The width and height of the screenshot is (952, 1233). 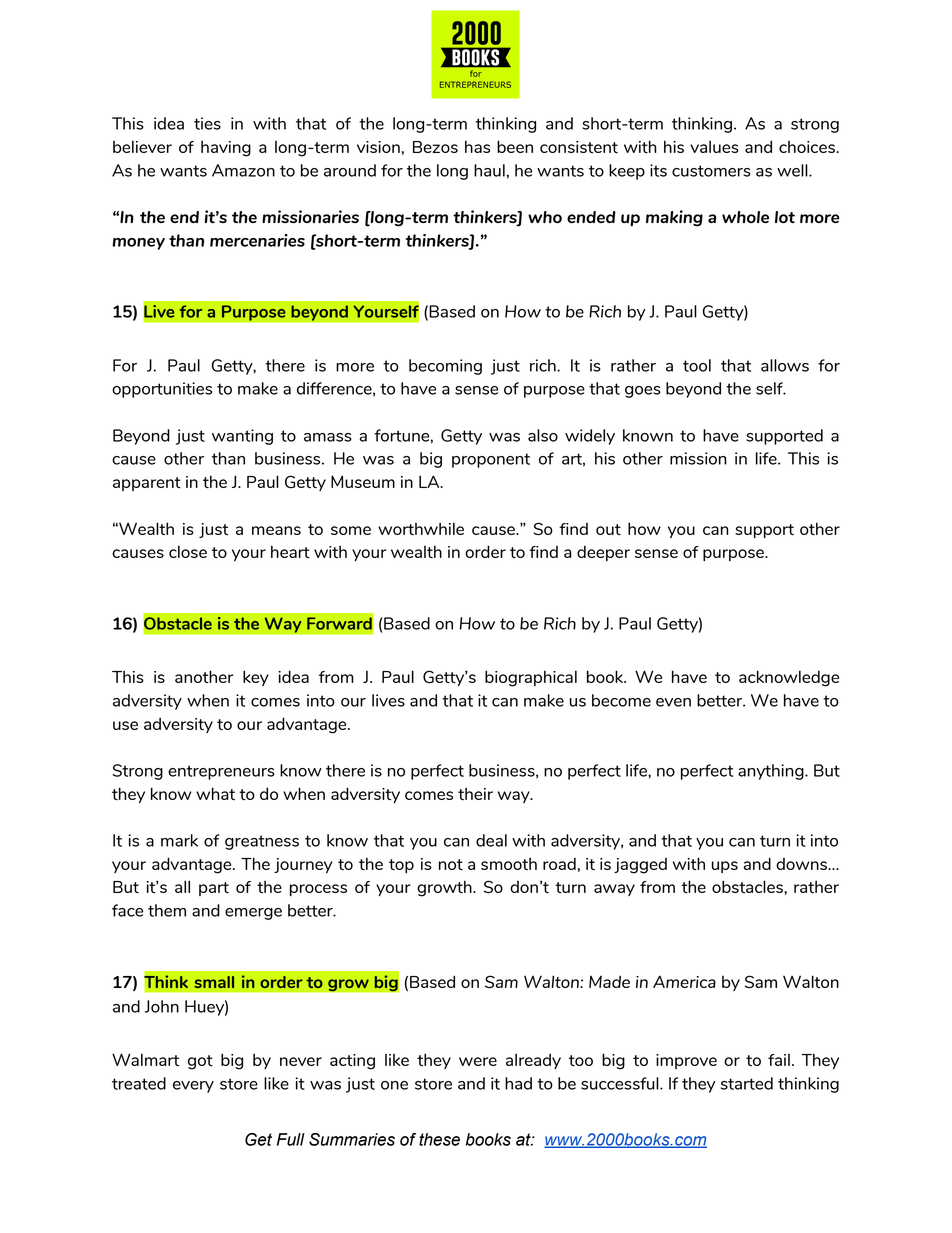 I want to click on these, so click(x=439, y=1139).
